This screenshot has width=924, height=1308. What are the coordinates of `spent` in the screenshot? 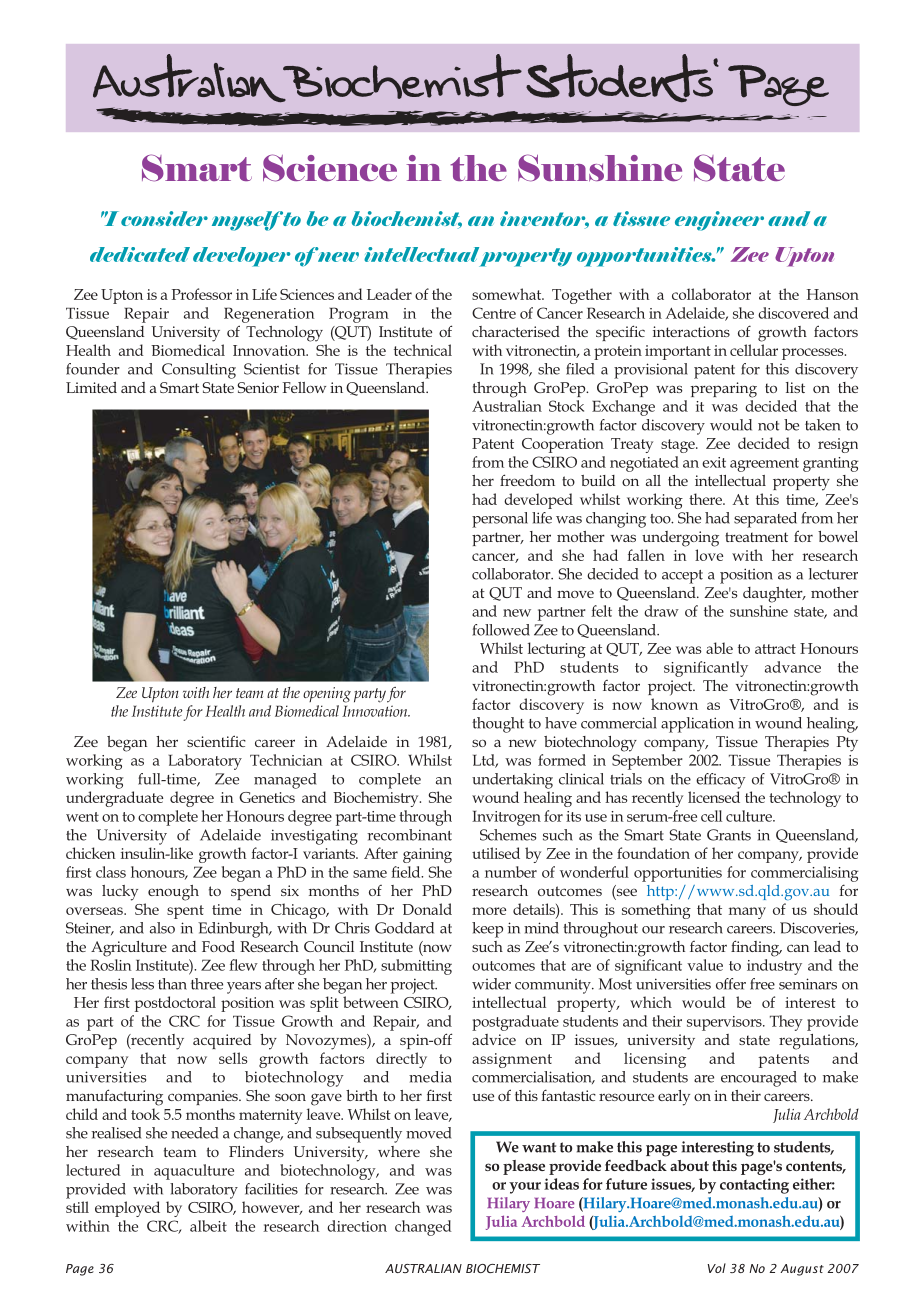 It's located at (185, 912).
